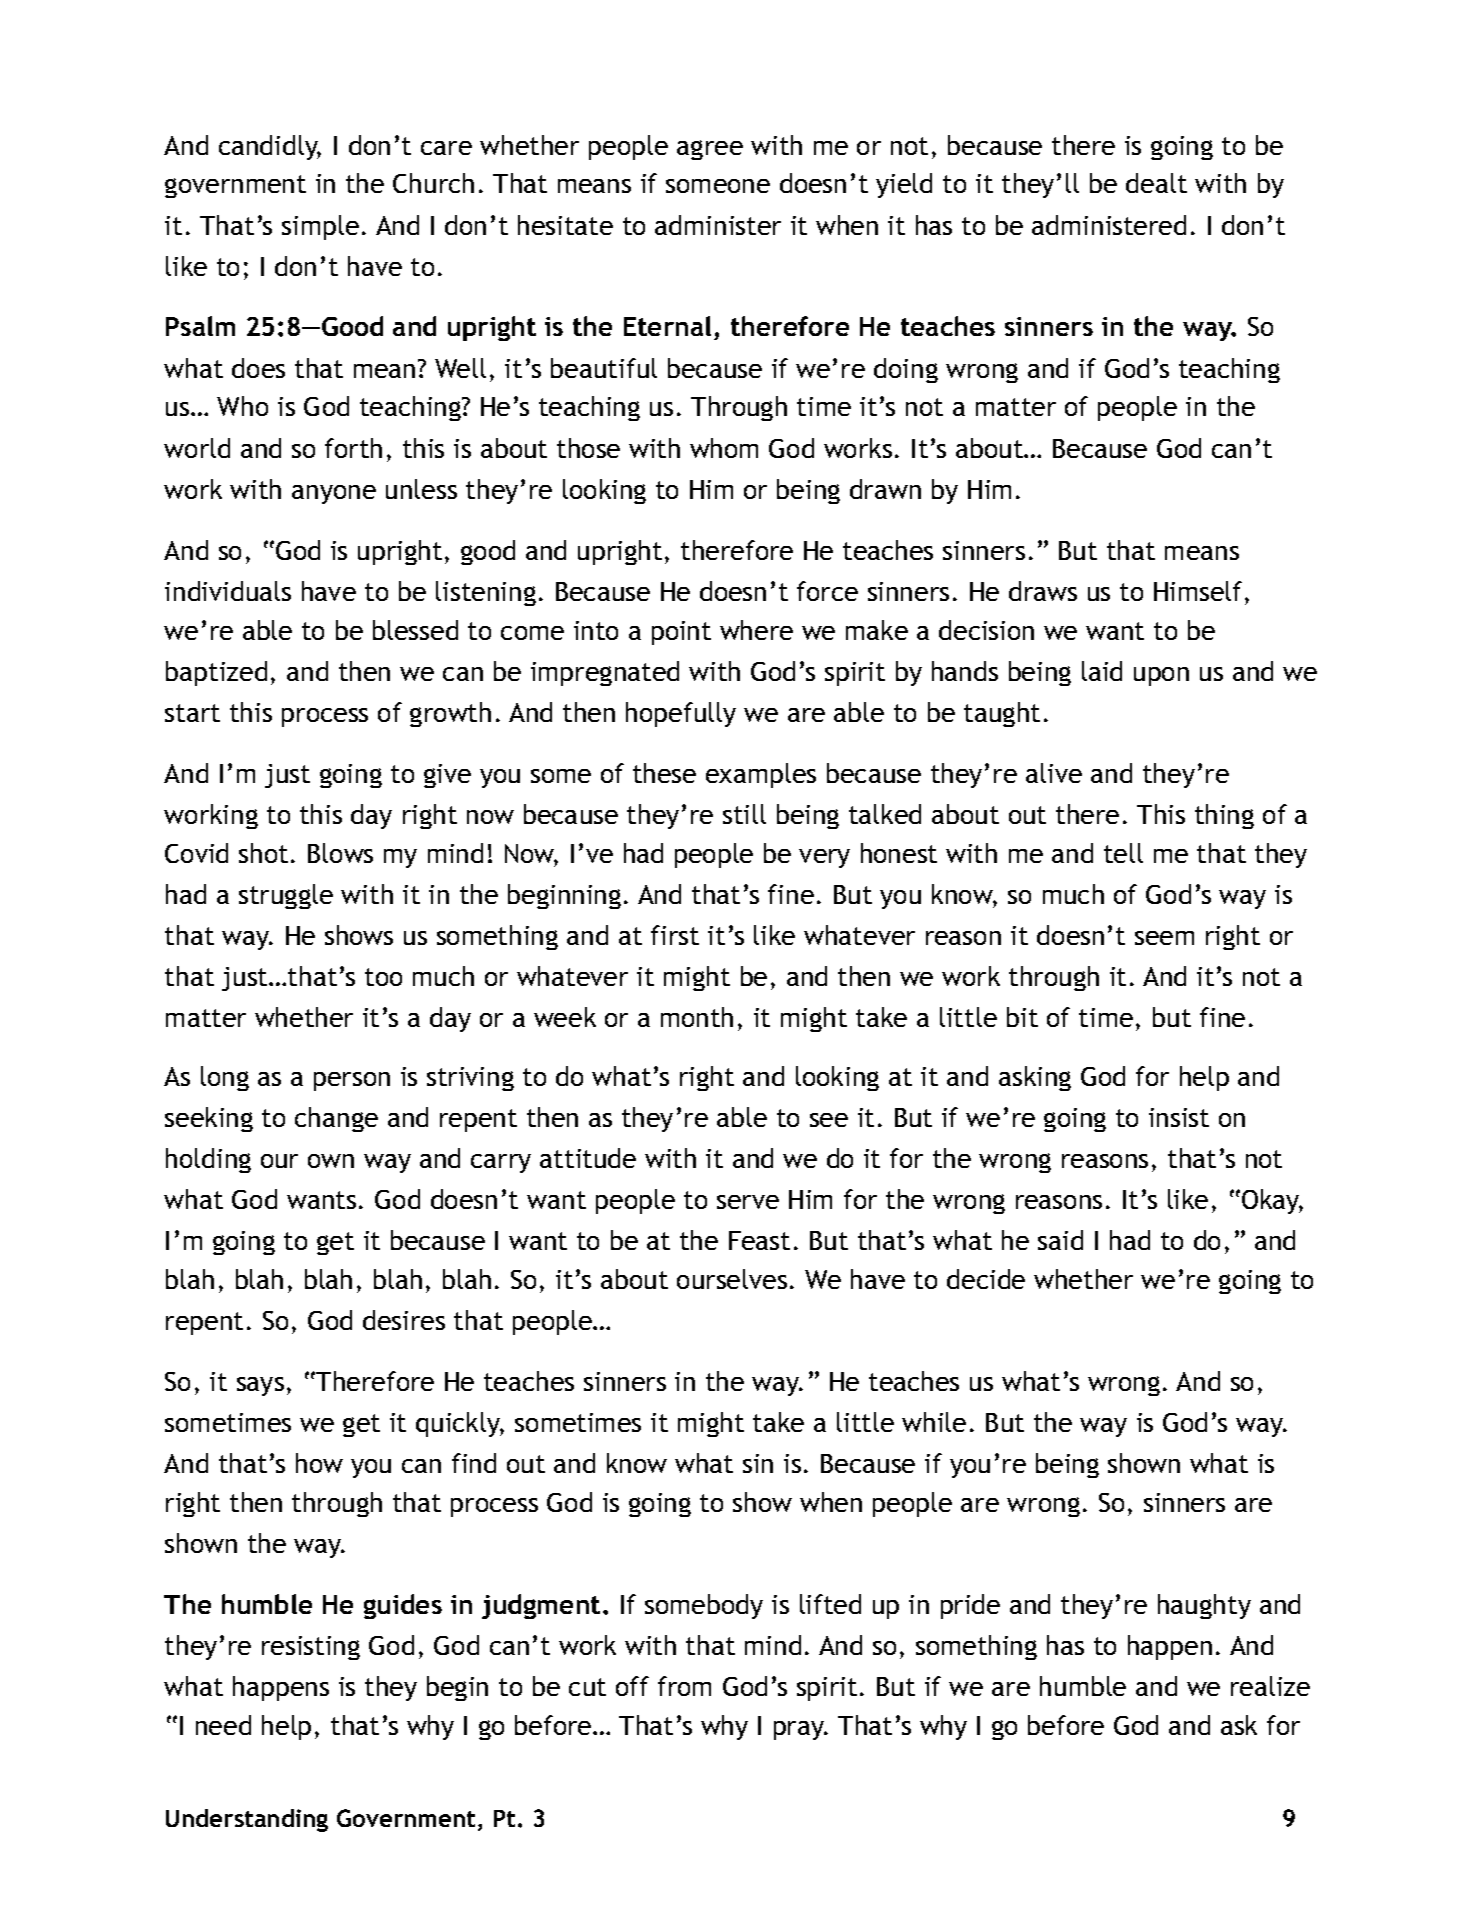  I want to click on realize, so click(1270, 1686).
